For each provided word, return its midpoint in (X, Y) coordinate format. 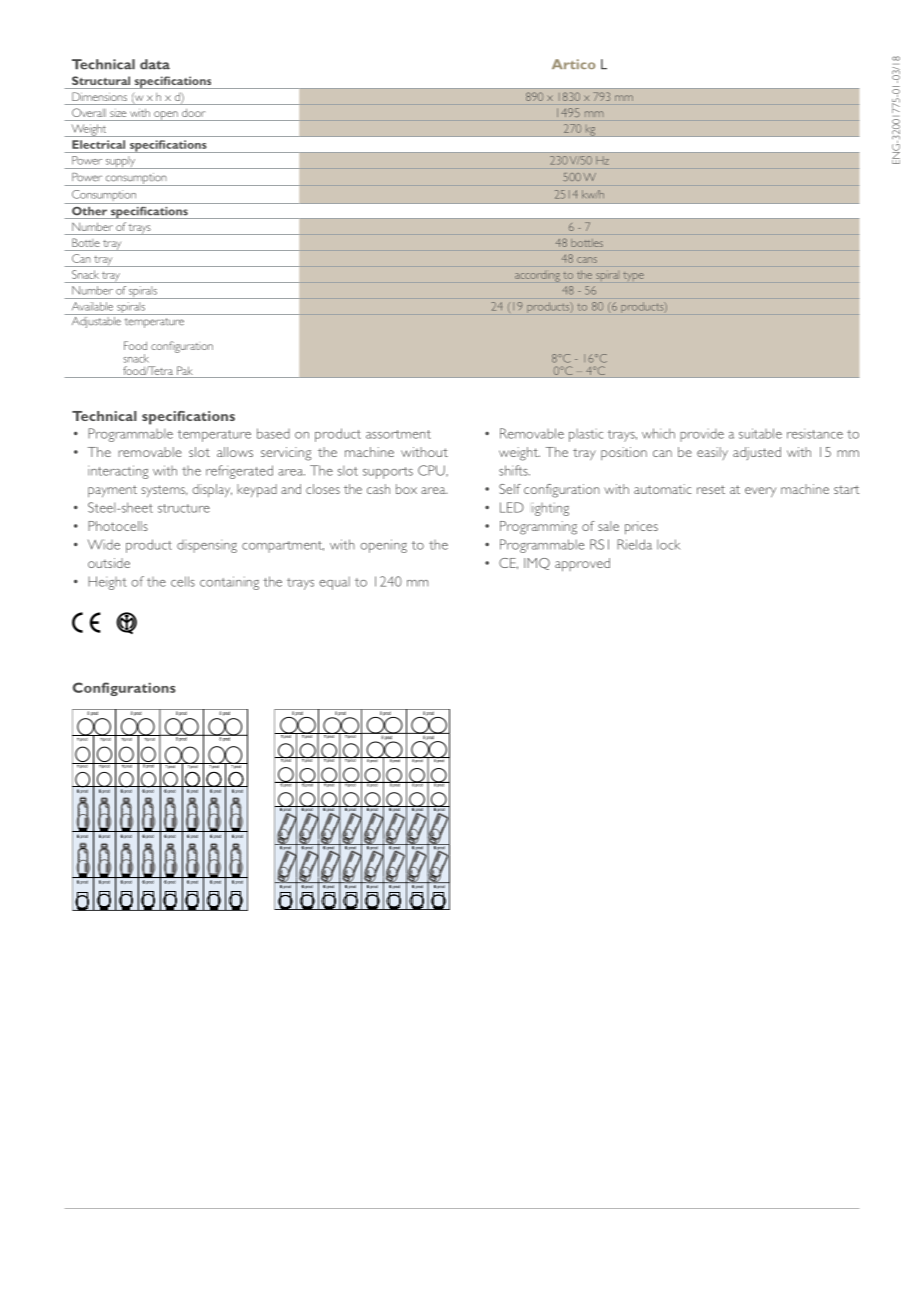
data (155, 64)
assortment (398, 434)
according (537, 276)
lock (668, 544)
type (633, 276)
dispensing (207, 546)
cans (587, 260)
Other (89, 211)
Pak (185, 370)
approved (582, 565)
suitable (760, 433)
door (193, 114)
